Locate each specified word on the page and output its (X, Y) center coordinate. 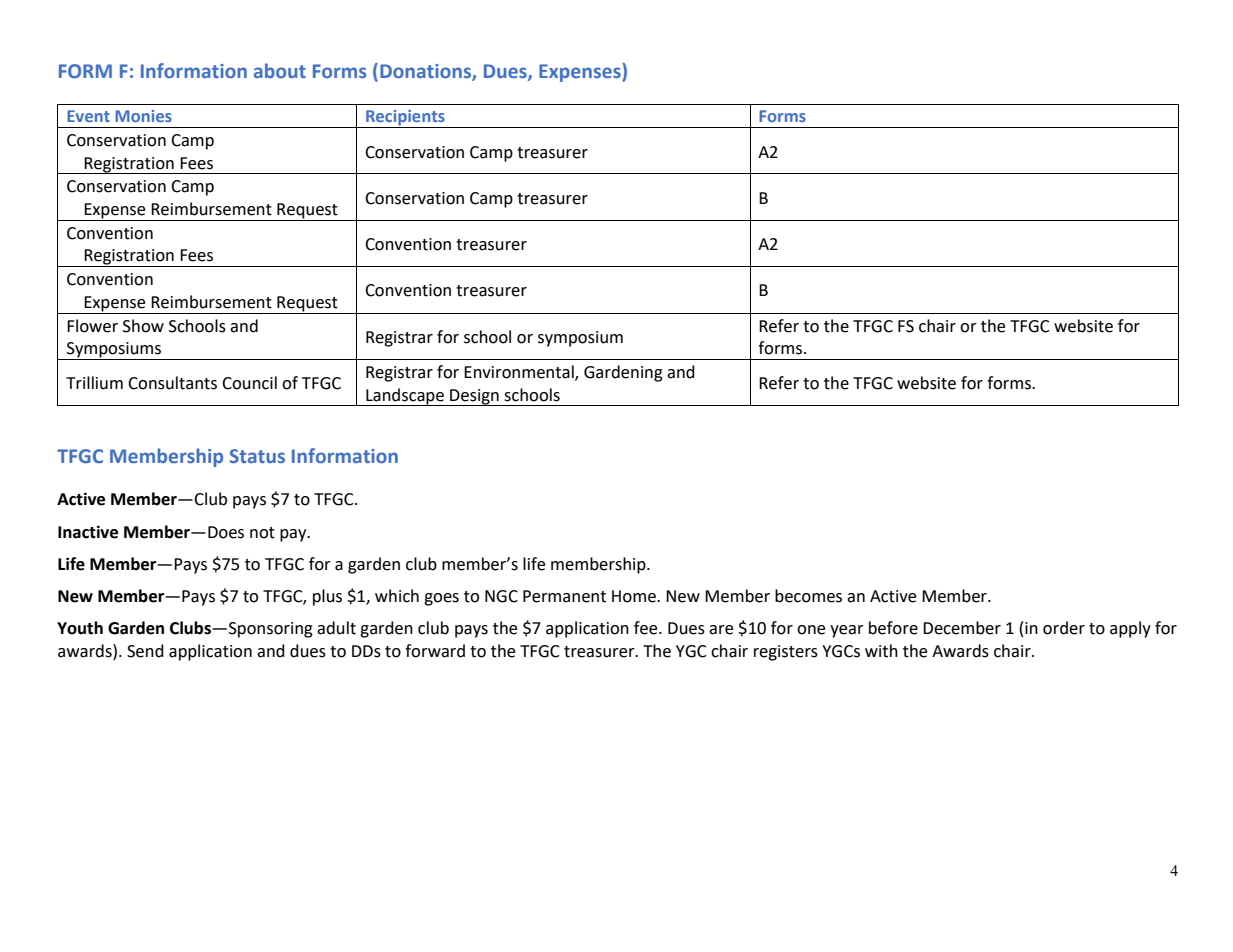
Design (474, 397)
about (280, 70)
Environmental (520, 372)
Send (145, 651)
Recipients (405, 119)
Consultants (172, 383)
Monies (143, 116)
